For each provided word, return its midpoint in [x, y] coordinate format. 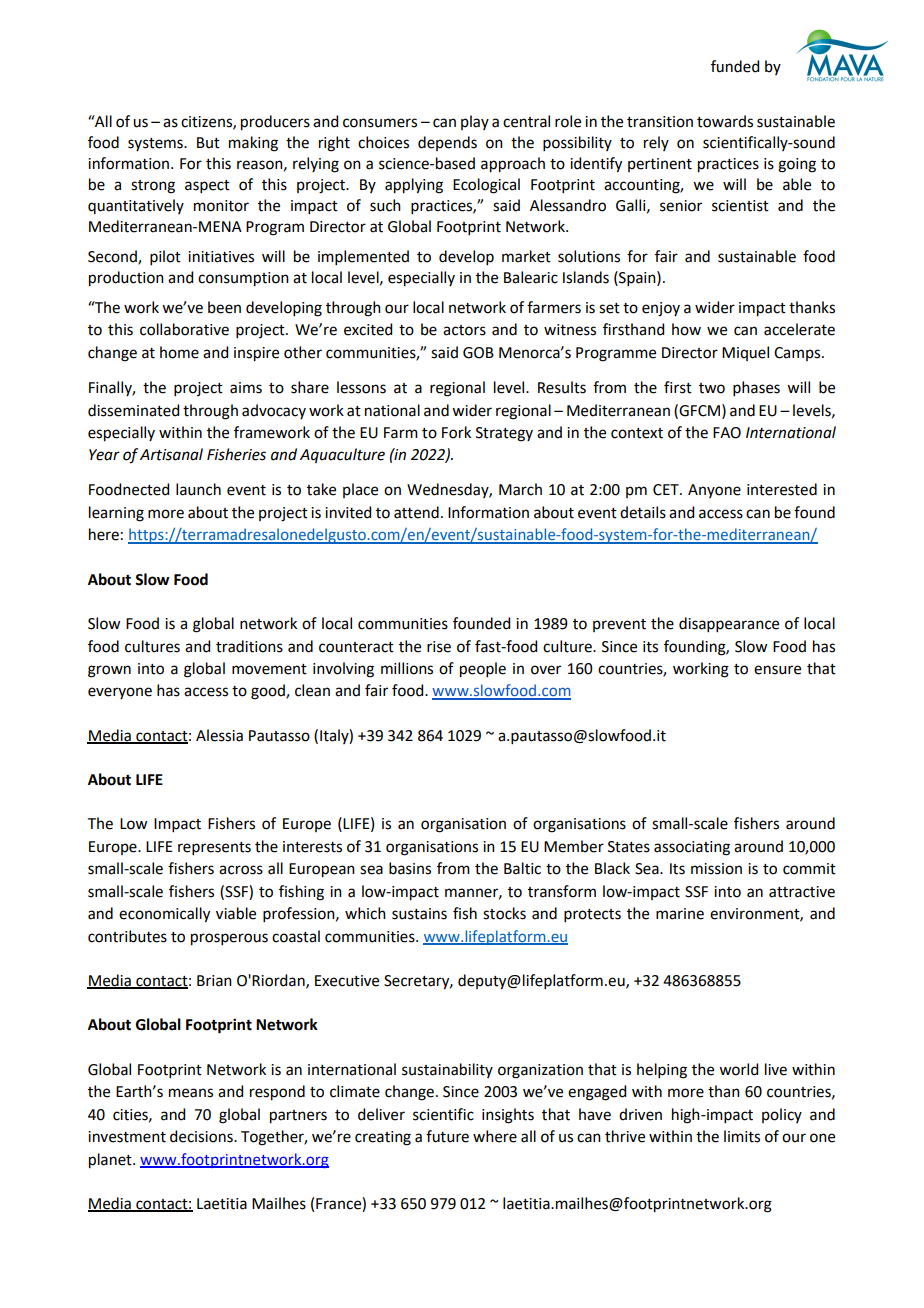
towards [725, 121]
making [253, 144]
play [475, 122]
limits [742, 1136]
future [447, 1136]
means [191, 1093]
